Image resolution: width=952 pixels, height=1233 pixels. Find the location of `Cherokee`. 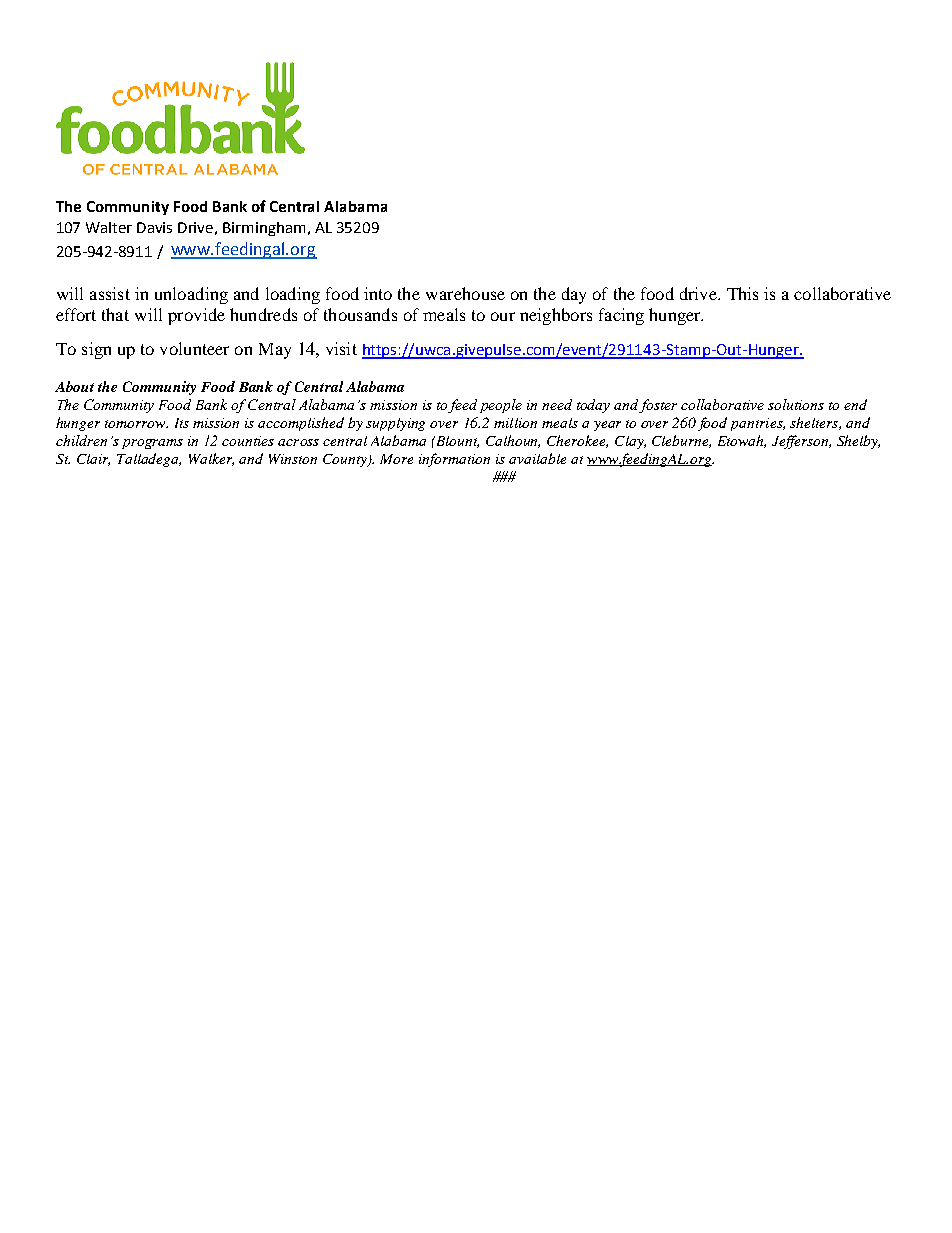

Cherokee is located at coordinates (577, 441).
